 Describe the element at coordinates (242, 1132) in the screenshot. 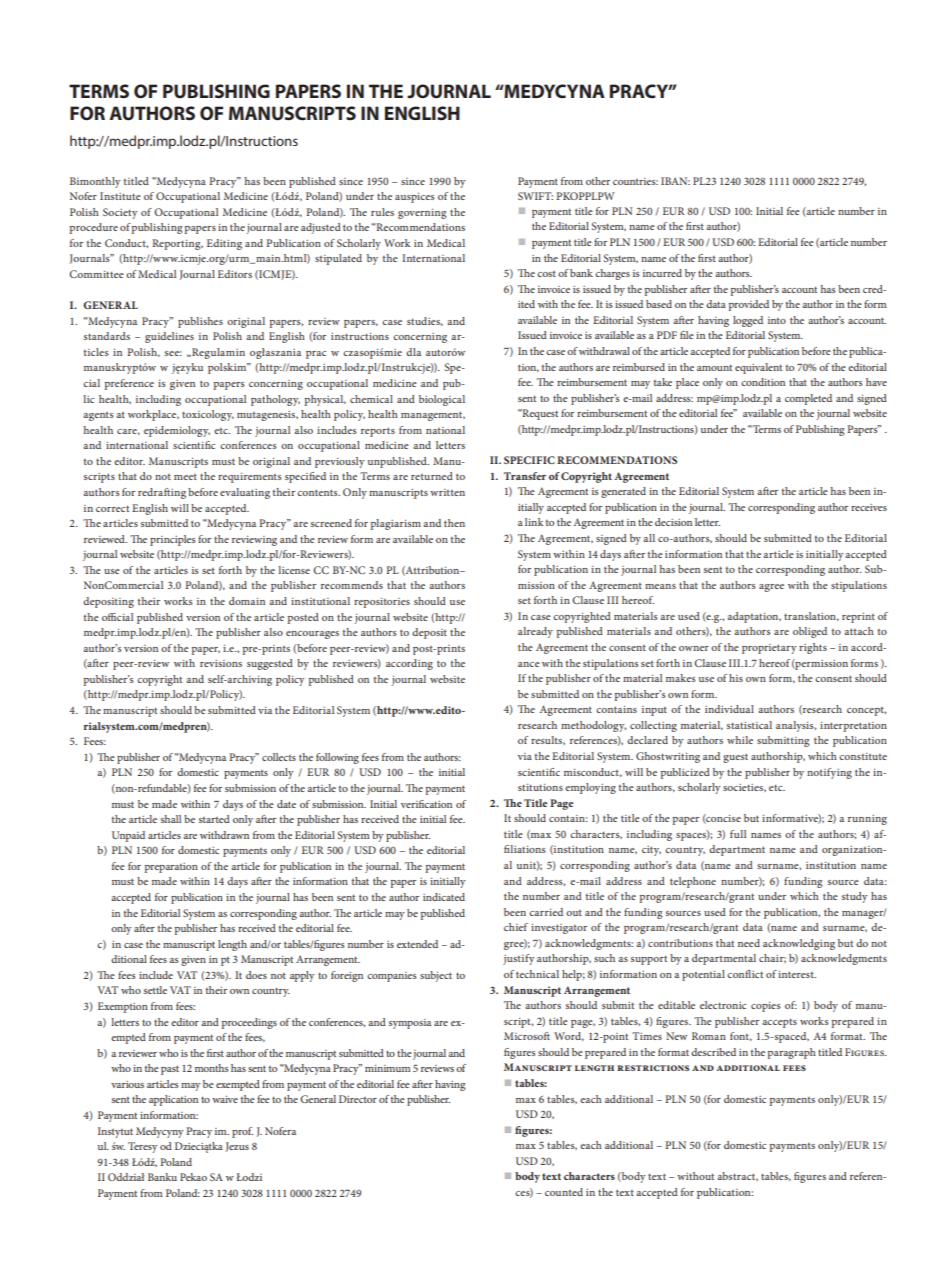

I see `prof` at that location.
